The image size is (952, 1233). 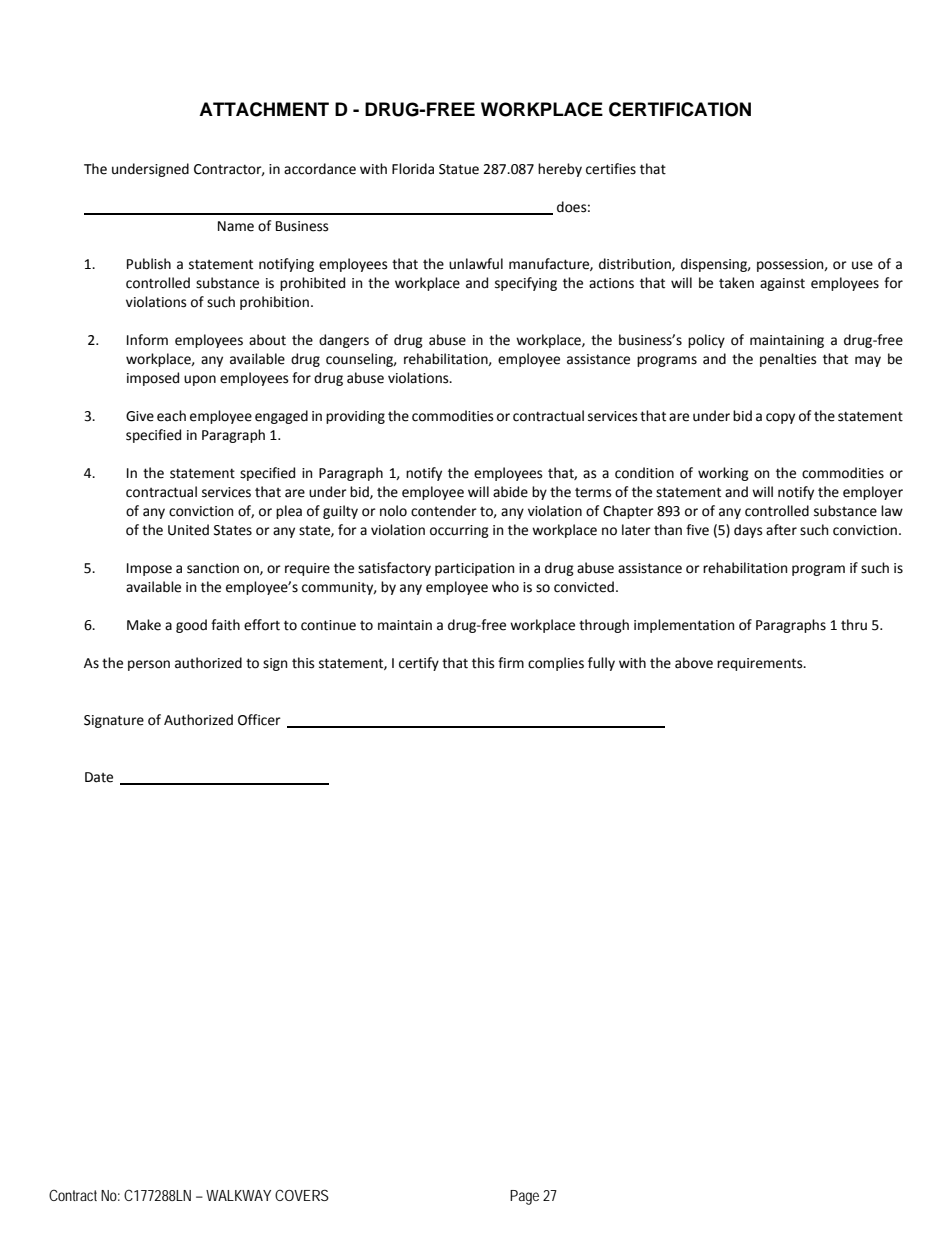 What do you see at coordinates (302, 1195) in the document?
I see `COVERS` at bounding box center [302, 1195].
